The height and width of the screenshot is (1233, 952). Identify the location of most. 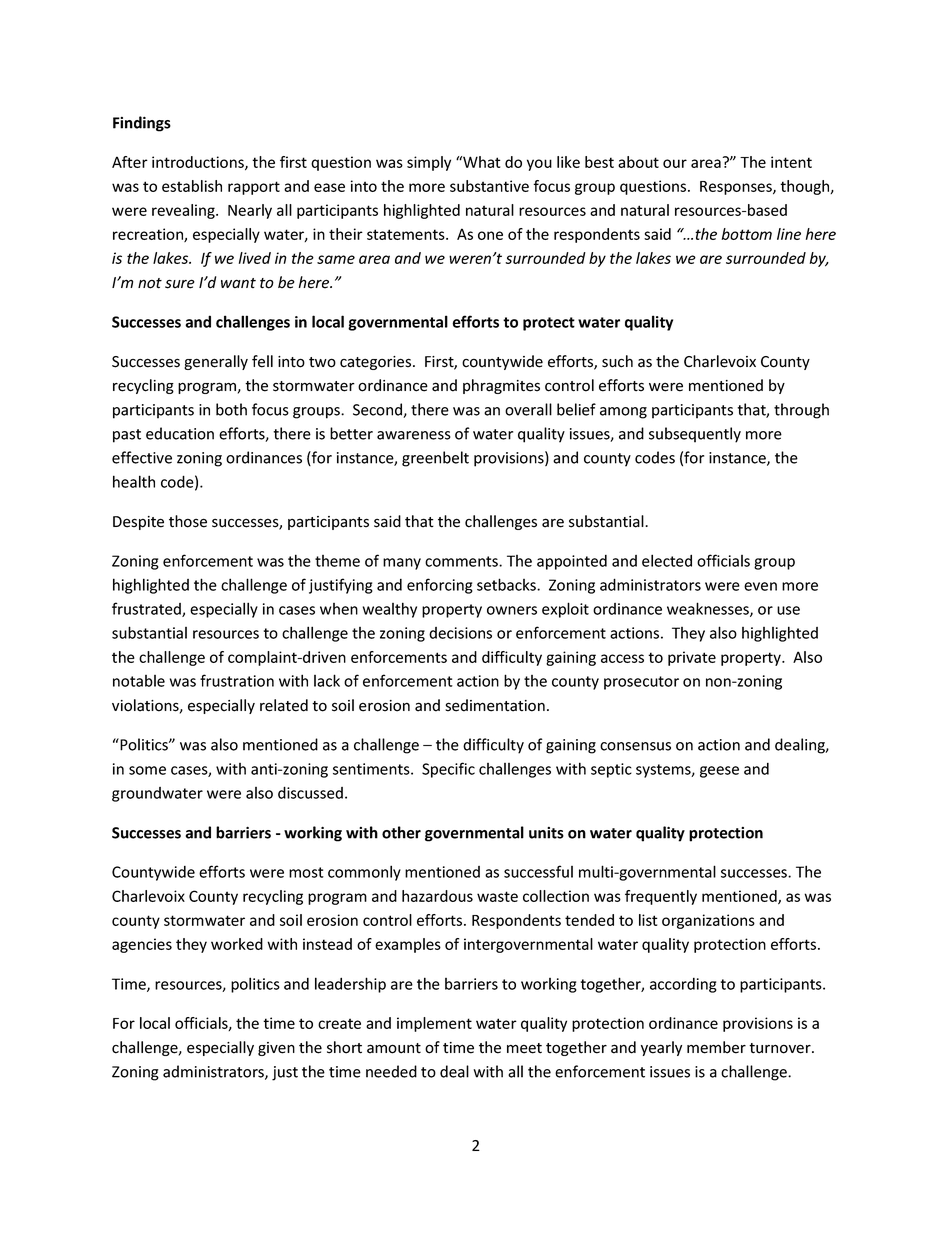
(306, 872).
